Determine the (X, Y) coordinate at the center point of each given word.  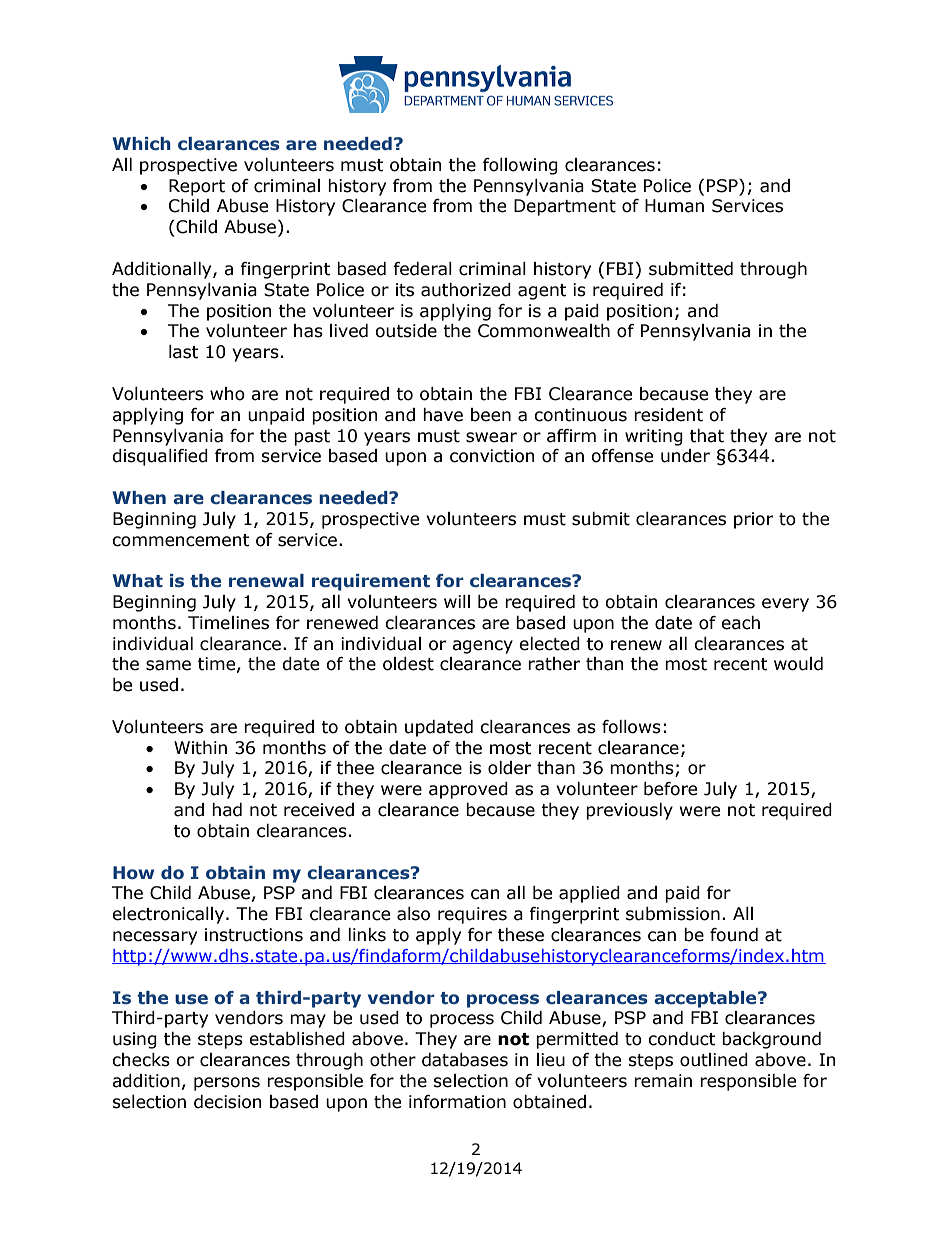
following (520, 166)
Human (674, 206)
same (168, 665)
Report (197, 187)
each (740, 623)
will (457, 601)
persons (227, 1084)
